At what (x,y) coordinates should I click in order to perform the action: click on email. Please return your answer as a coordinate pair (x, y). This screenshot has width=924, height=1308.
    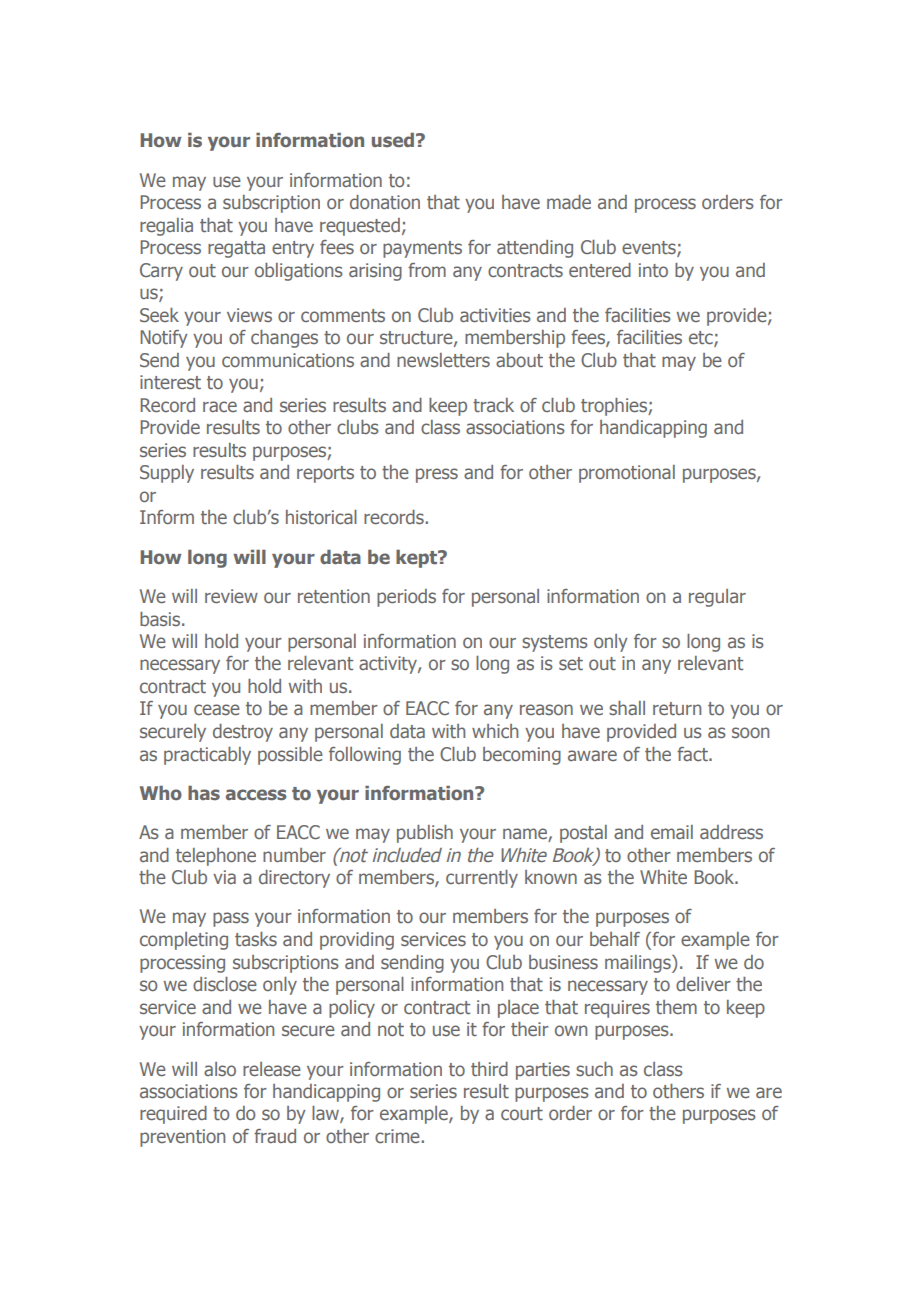
    Looking at the image, I should click on (672, 832).
